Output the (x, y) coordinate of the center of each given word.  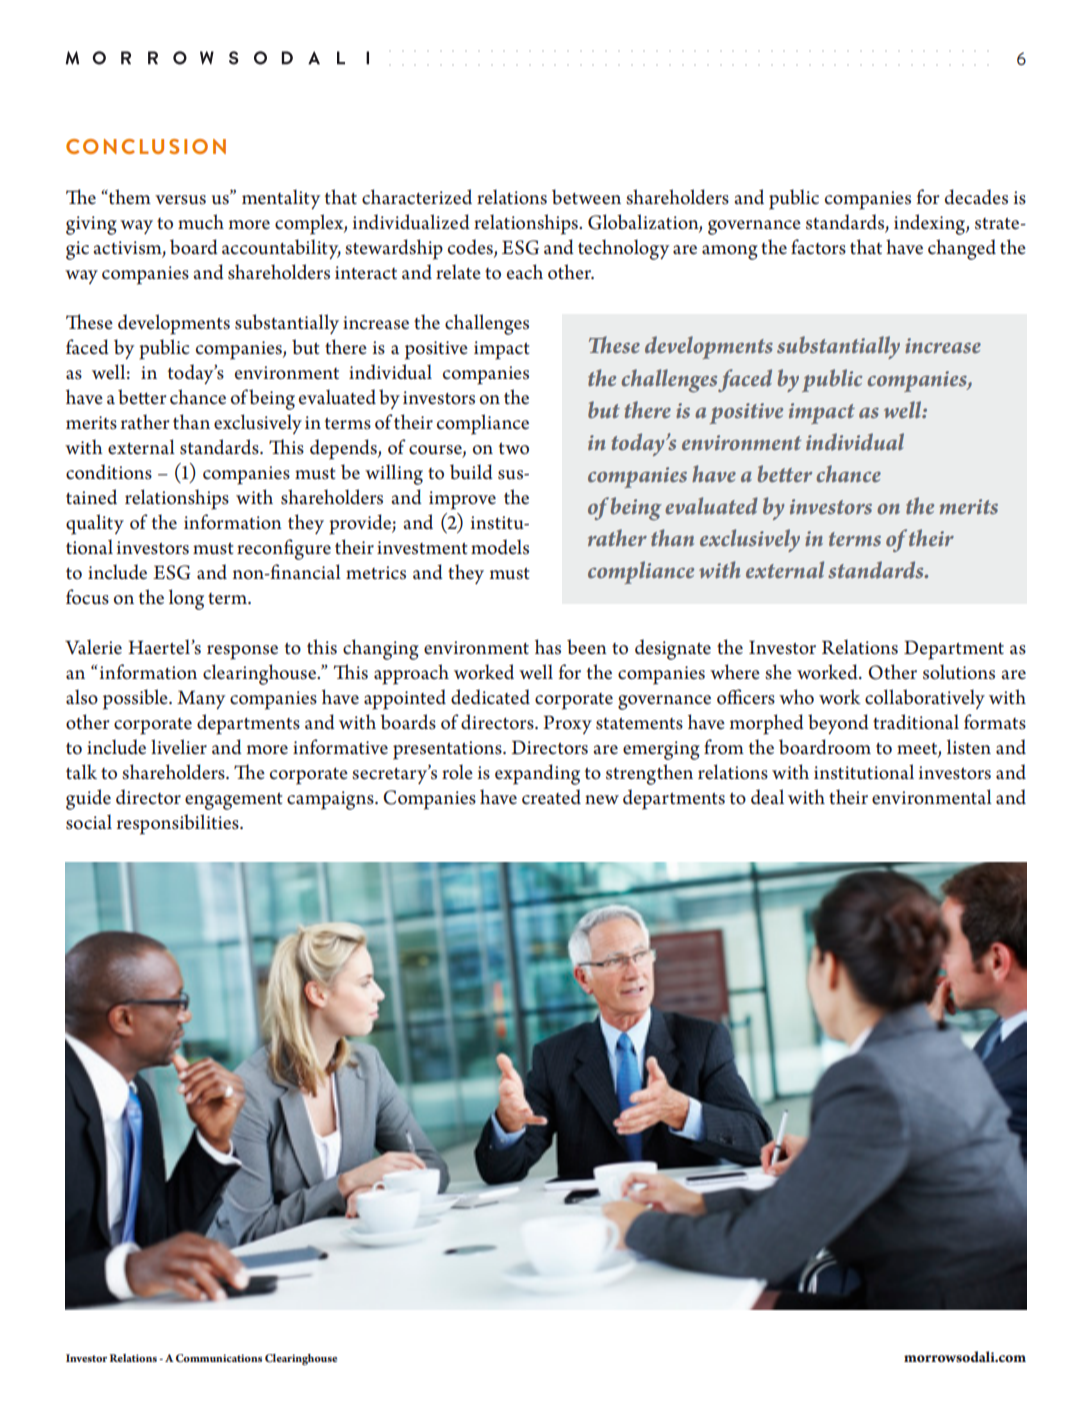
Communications (219, 1358)
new (602, 800)
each (525, 272)
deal (767, 797)
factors (818, 247)
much (201, 222)
